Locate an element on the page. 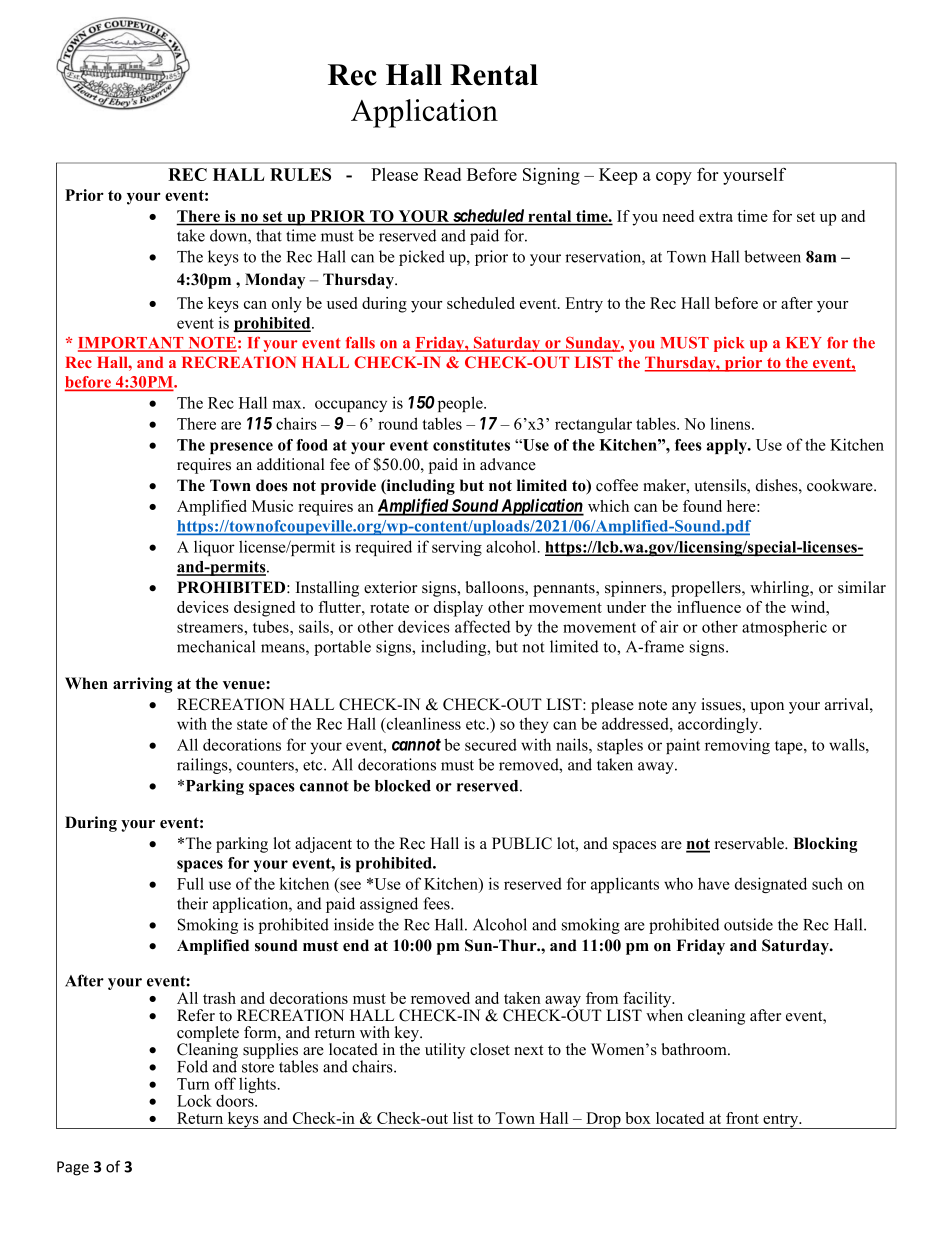  affected is located at coordinates (482, 626).
